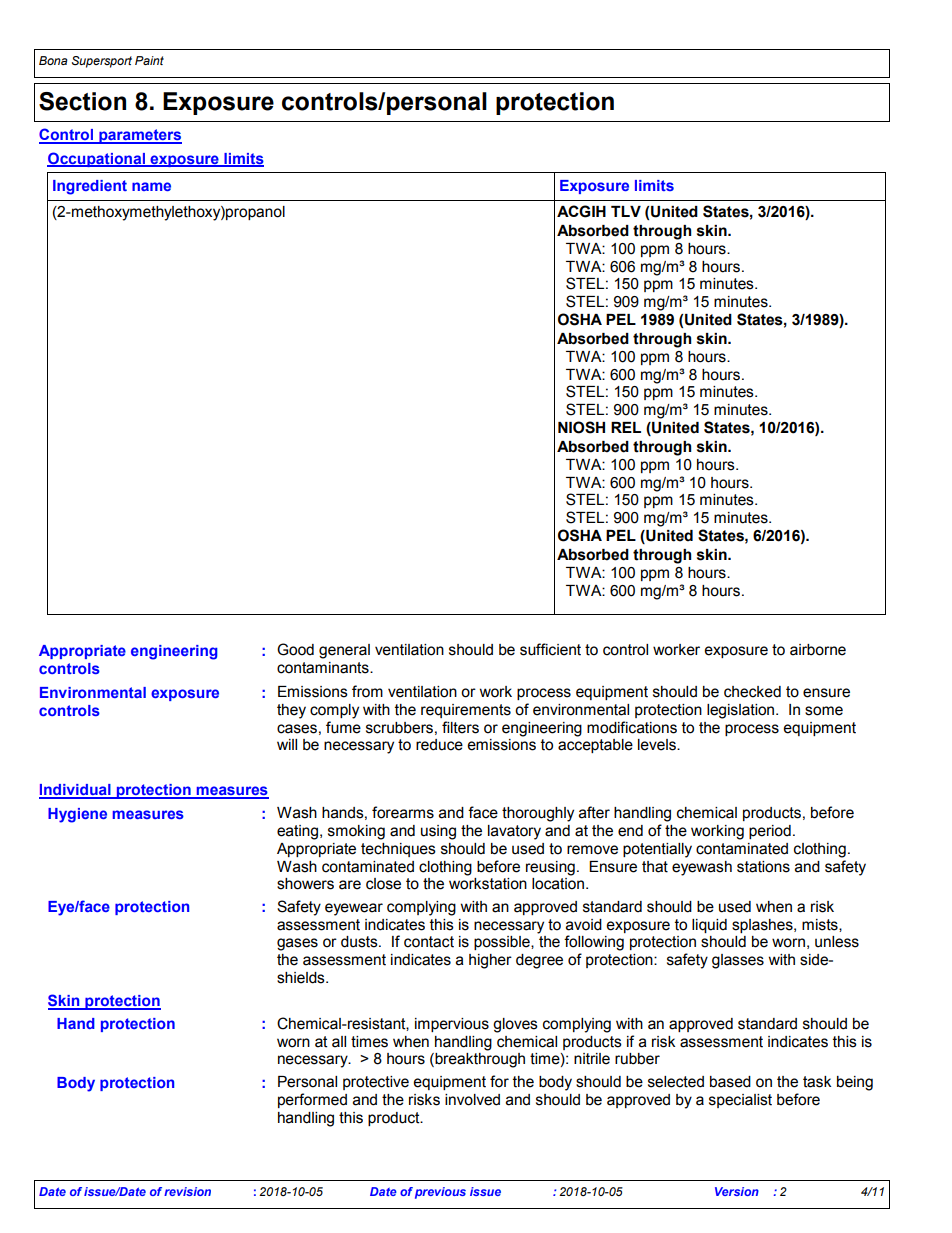 The width and height of the page is (952, 1233). What do you see at coordinates (403, 812) in the page?
I see `forearms` at bounding box center [403, 812].
